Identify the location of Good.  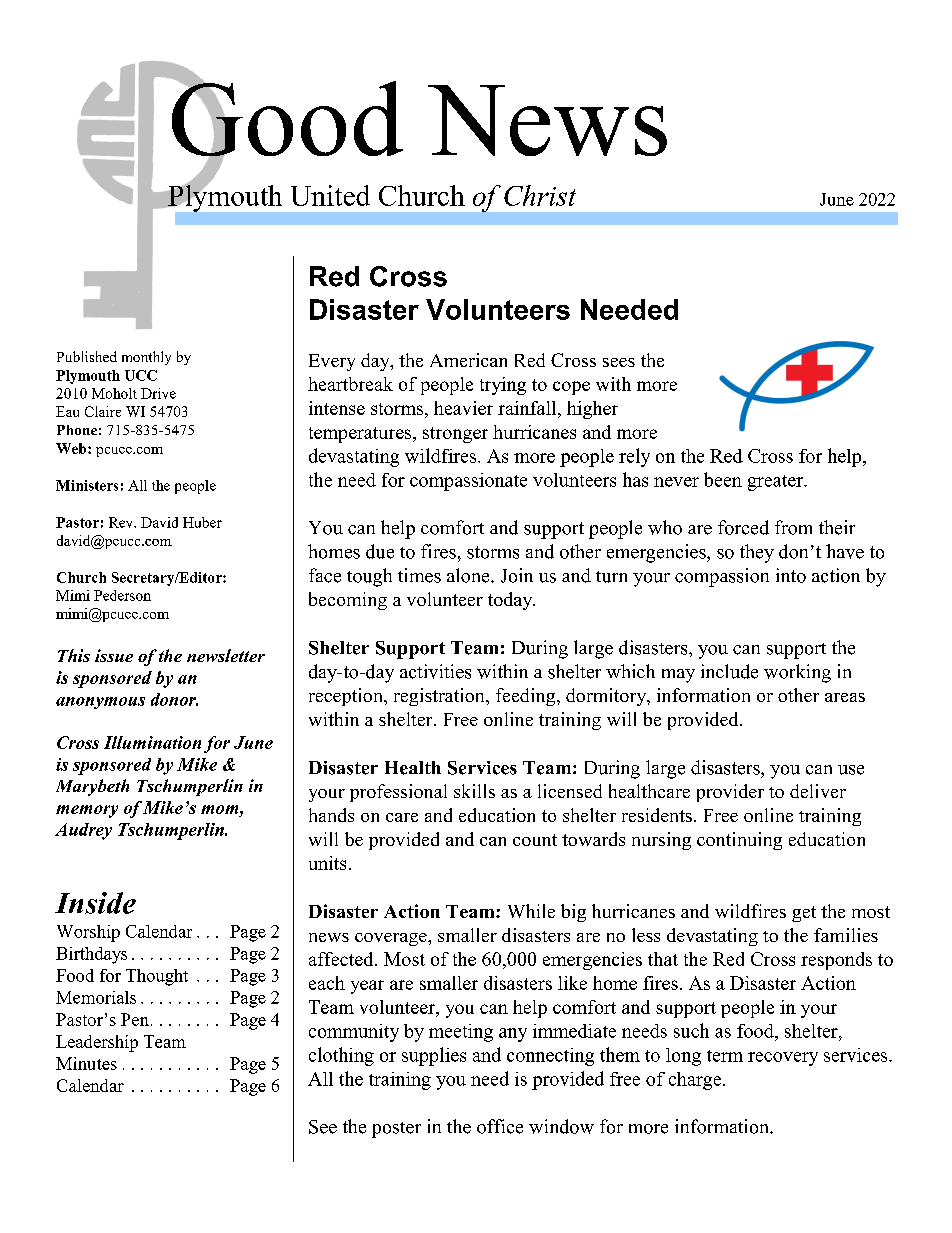
(287, 119).
